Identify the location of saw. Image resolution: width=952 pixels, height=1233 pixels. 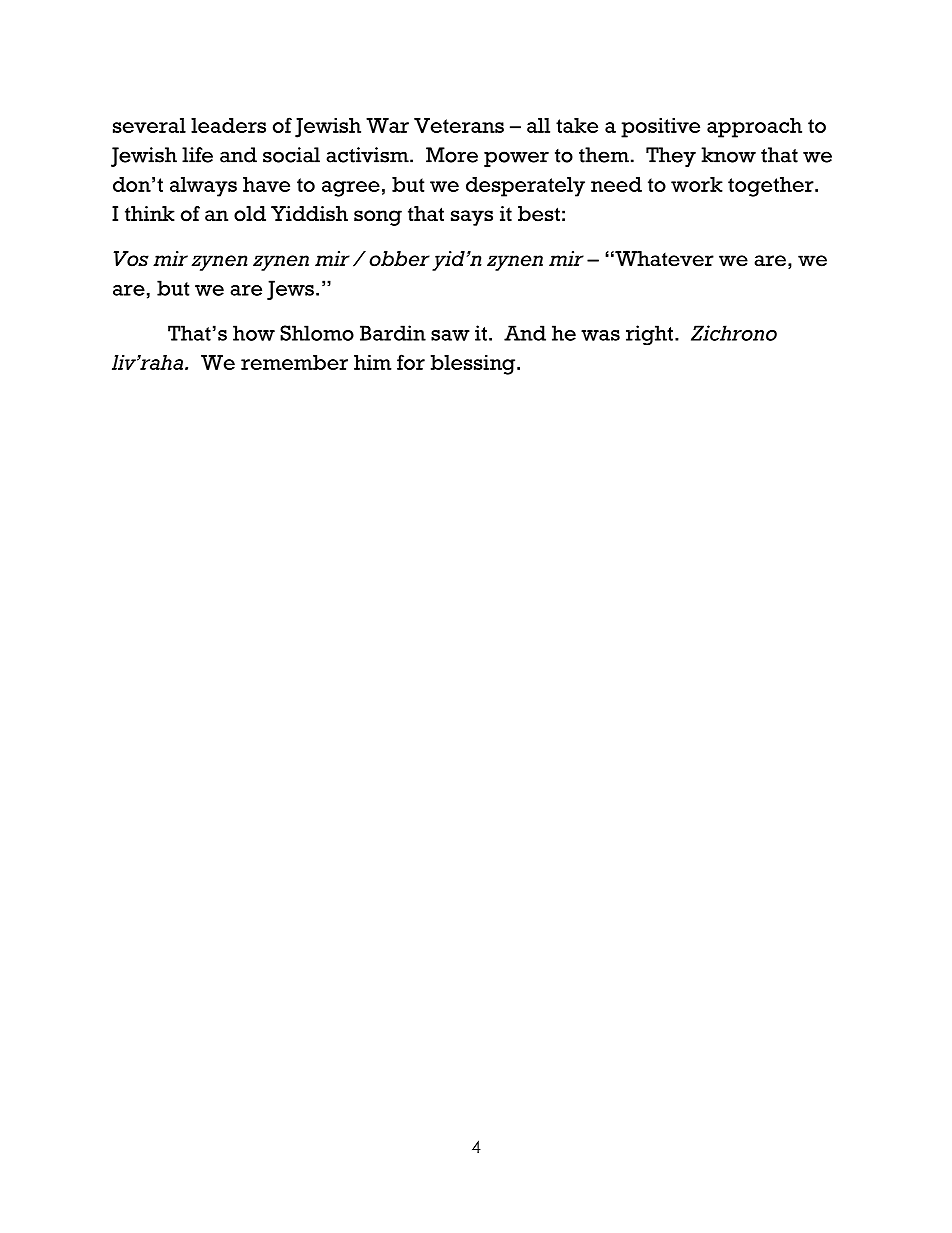
(450, 335).
